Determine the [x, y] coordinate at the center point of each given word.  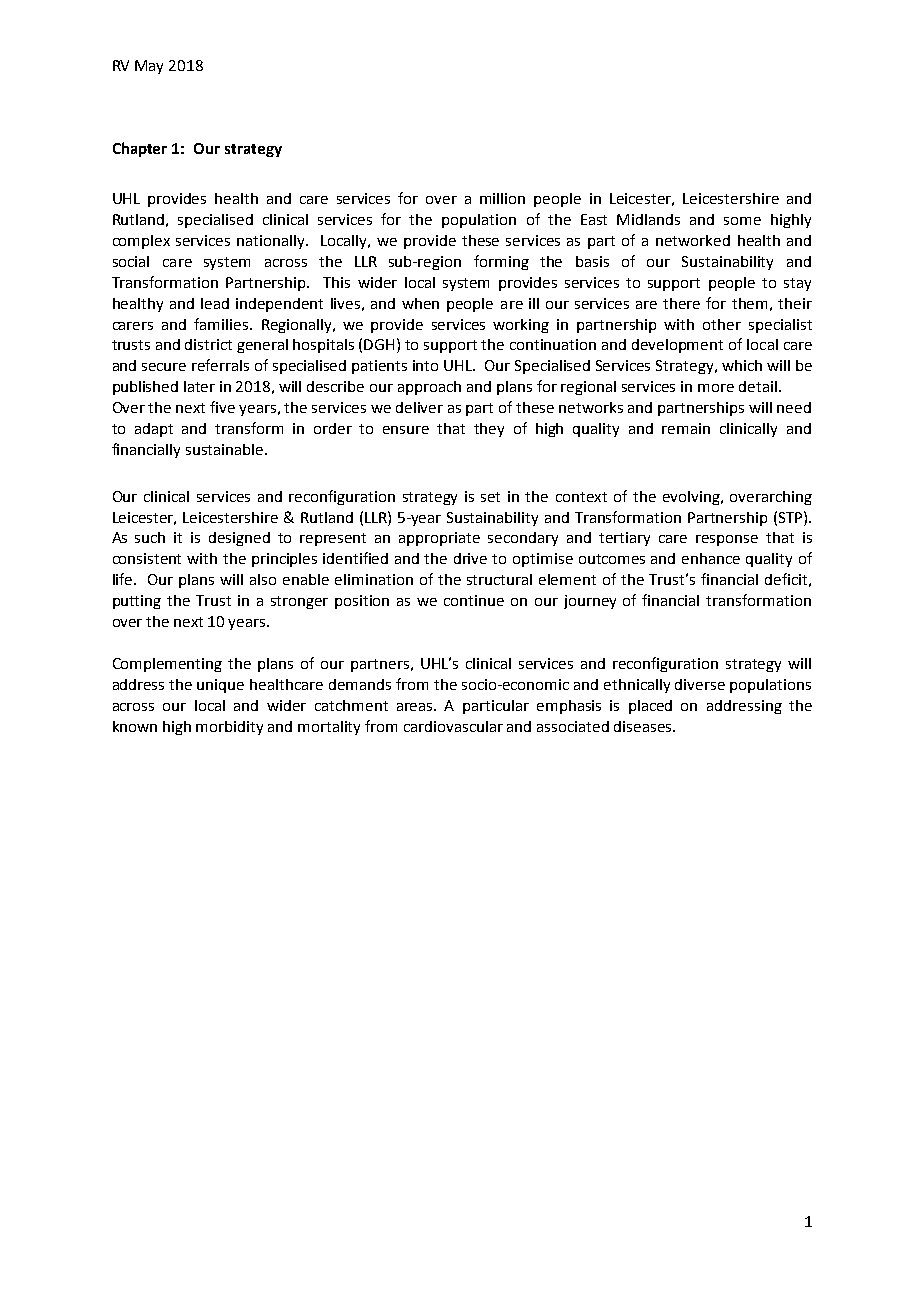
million [502, 198]
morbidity [229, 728]
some [742, 221]
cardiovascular [453, 726]
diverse [700, 684]
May [149, 67]
